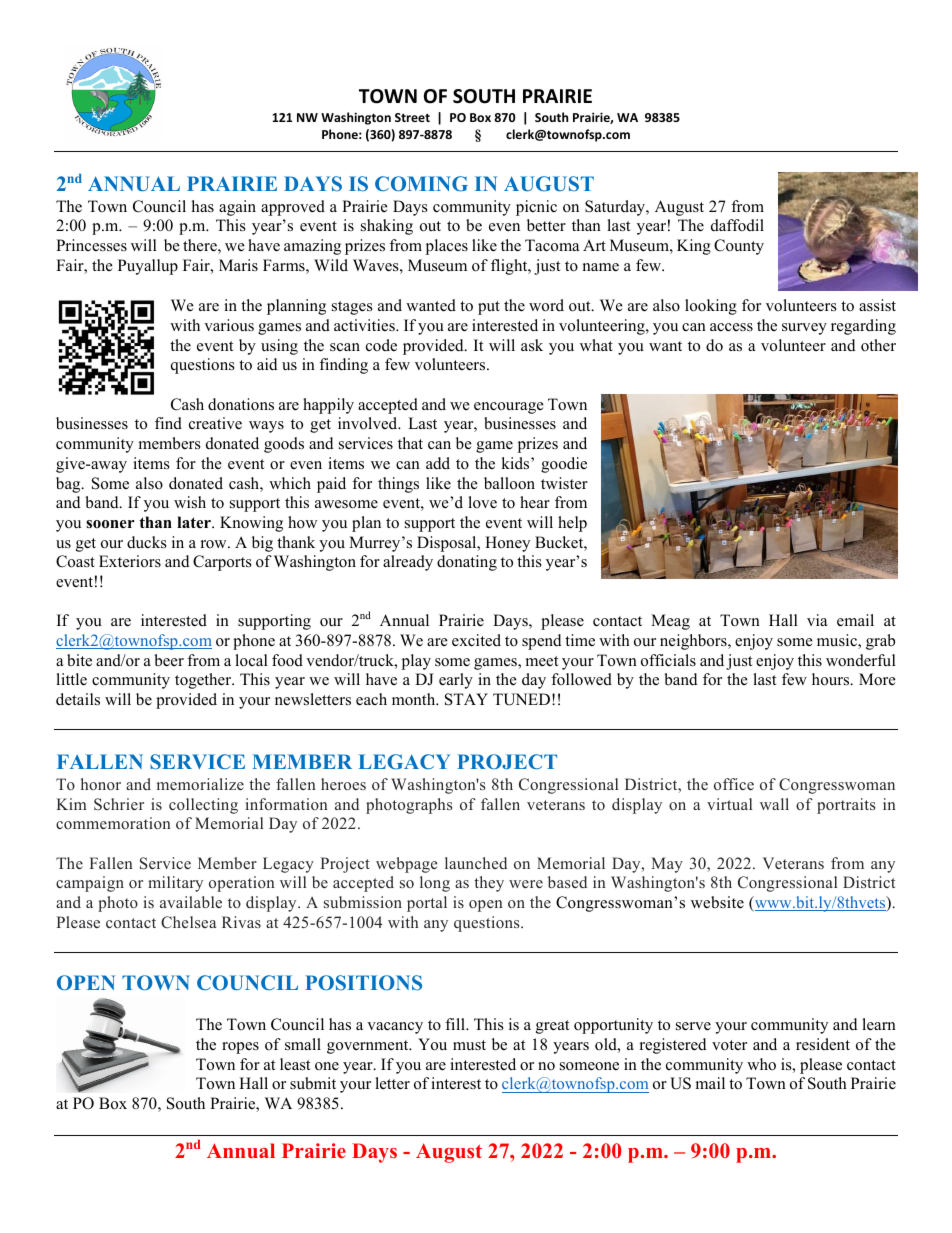  What do you see at coordinates (804, 329) in the screenshot?
I see `survey` at bounding box center [804, 329].
